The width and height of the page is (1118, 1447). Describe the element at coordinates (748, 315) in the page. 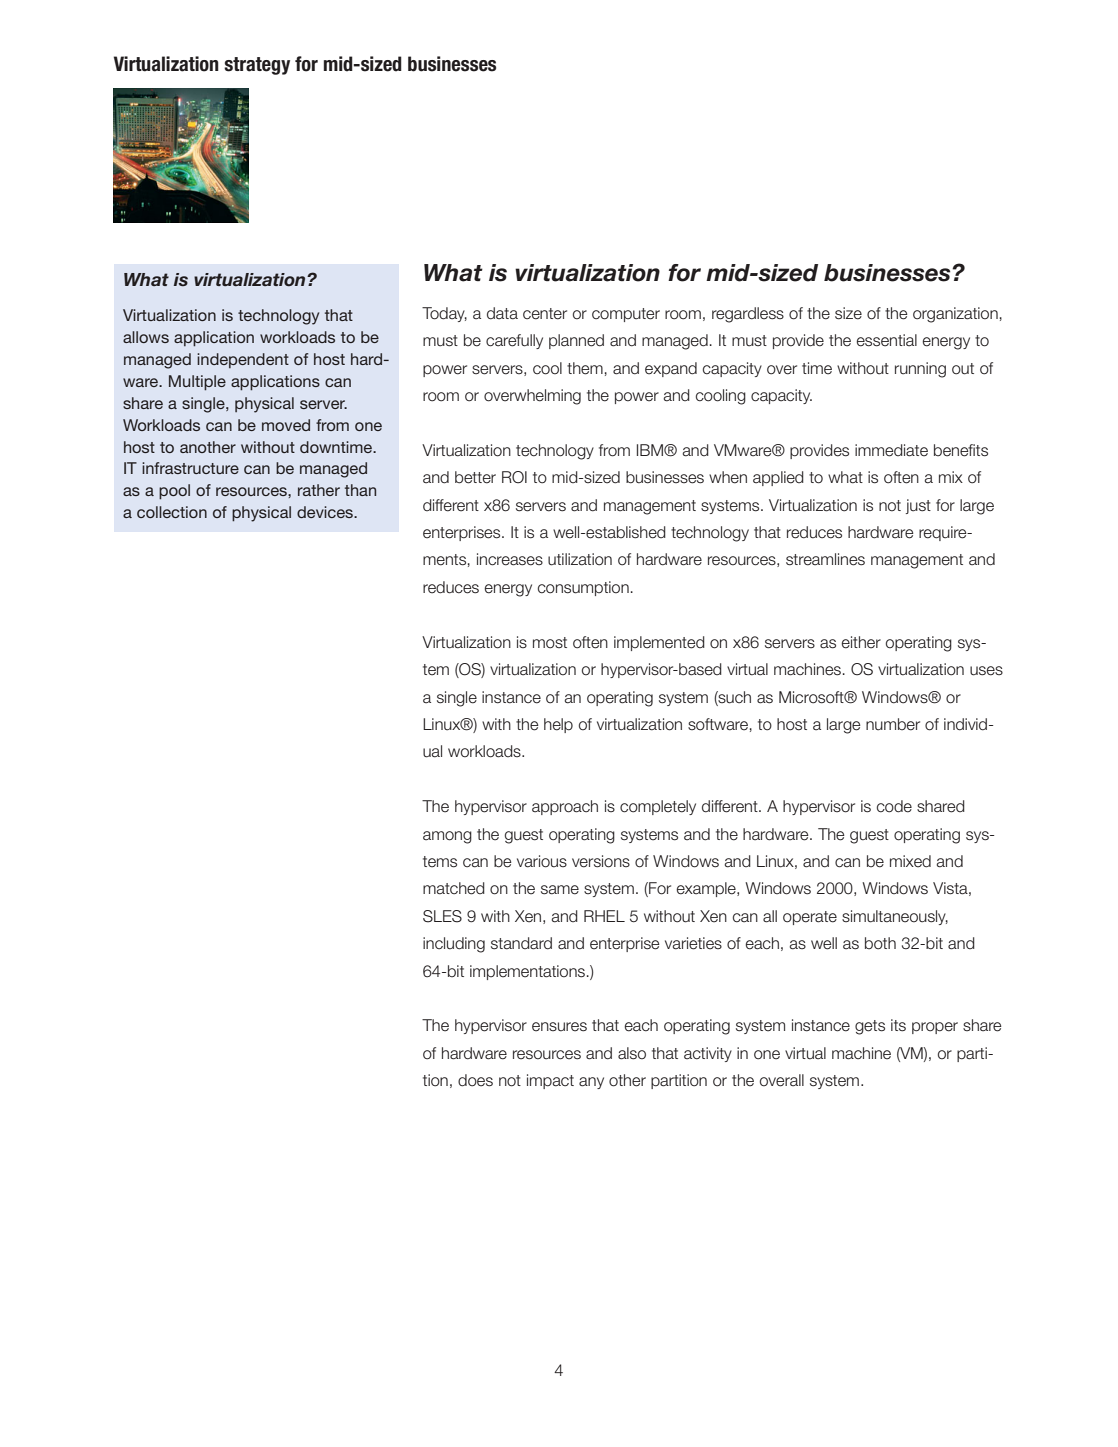

I see `regardless` at that location.
